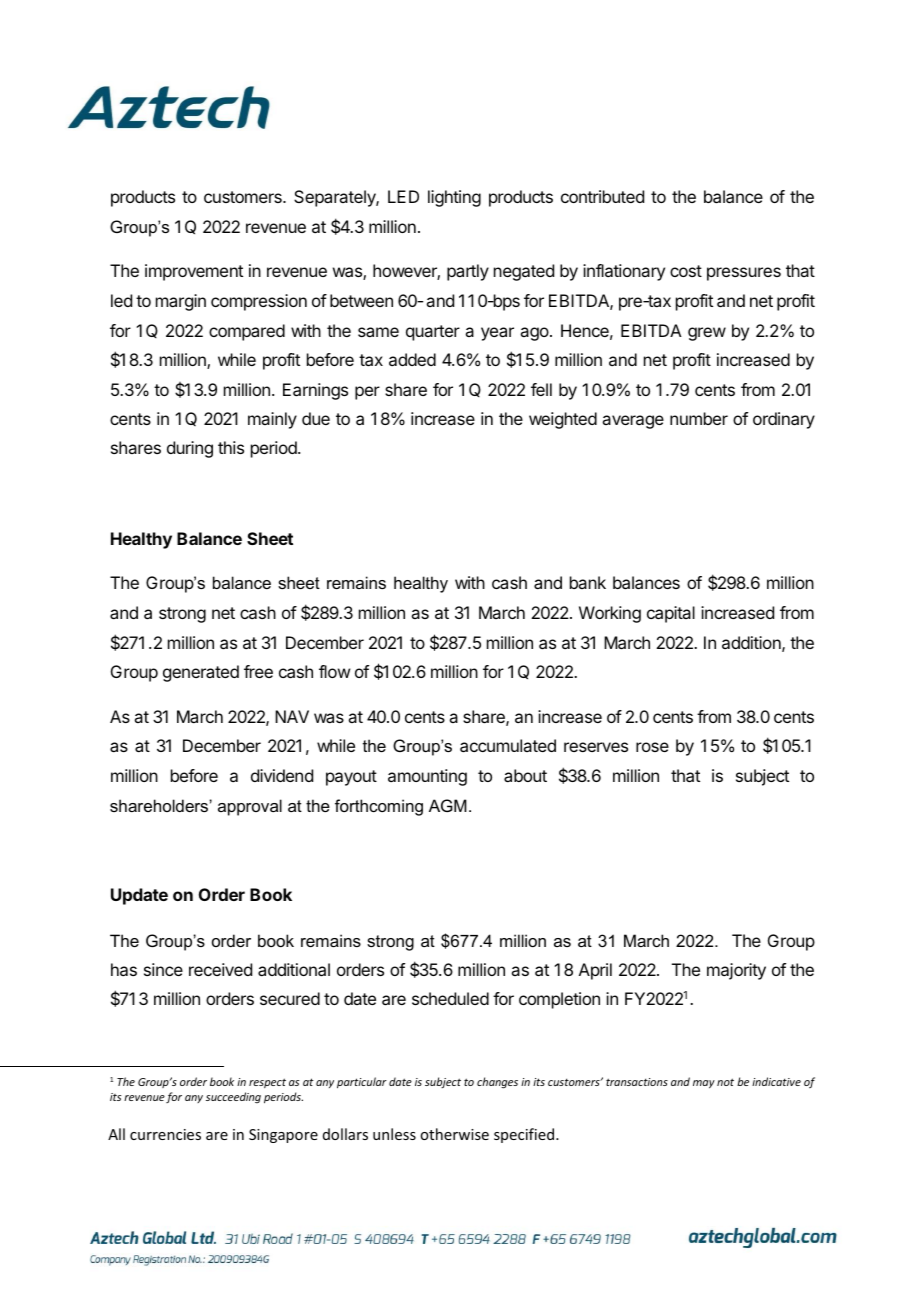 Image resolution: width=924 pixels, height=1308 pixels. Describe the element at coordinates (190, 449) in the page. I see `during` at that location.
